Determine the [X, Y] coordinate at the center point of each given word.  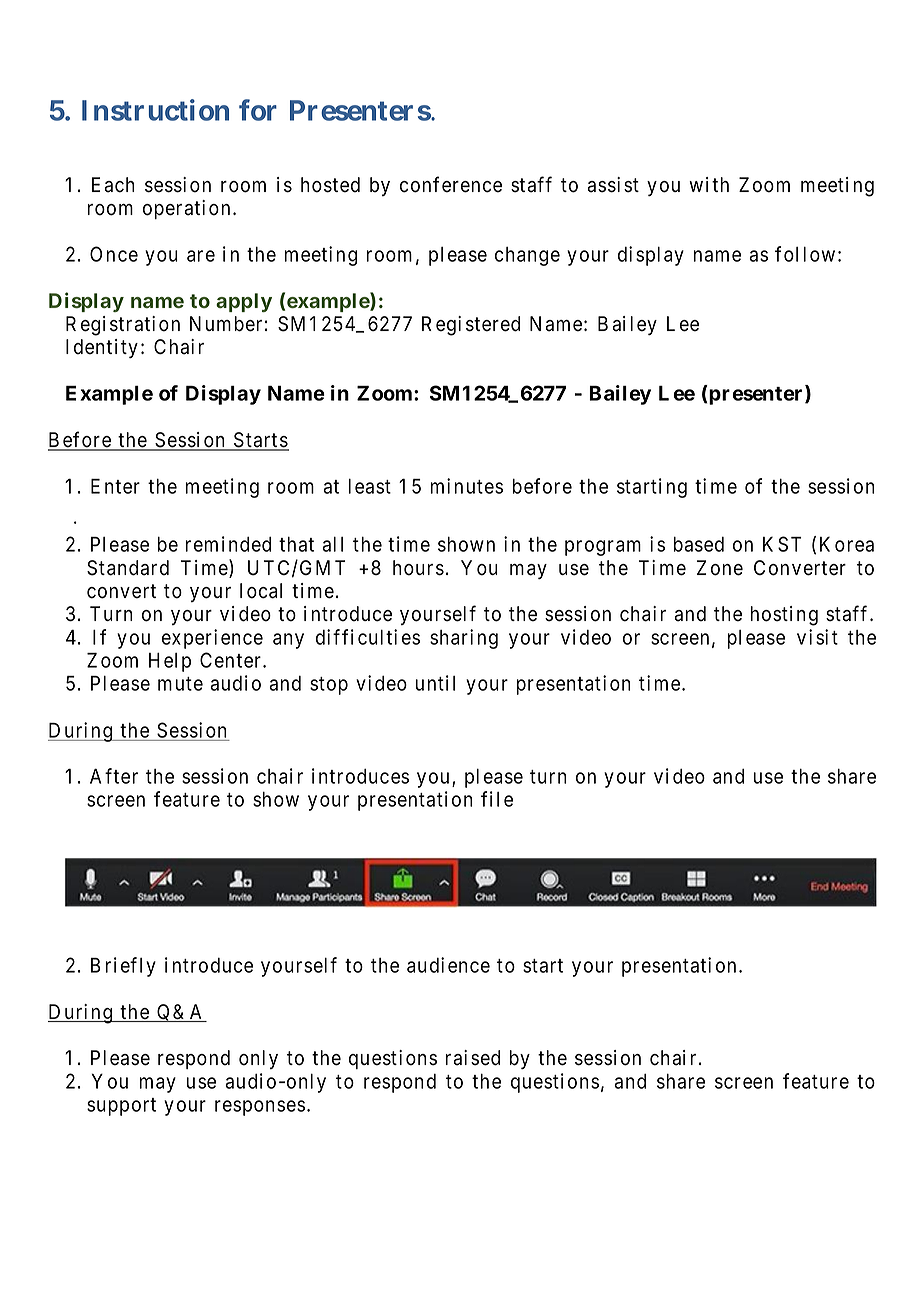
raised [473, 1058]
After [114, 776]
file [497, 799]
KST [782, 544]
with [709, 184]
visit [817, 637]
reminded [228, 544]
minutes [467, 486]
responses [260, 1108]
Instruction [155, 110]
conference [451, 184]
